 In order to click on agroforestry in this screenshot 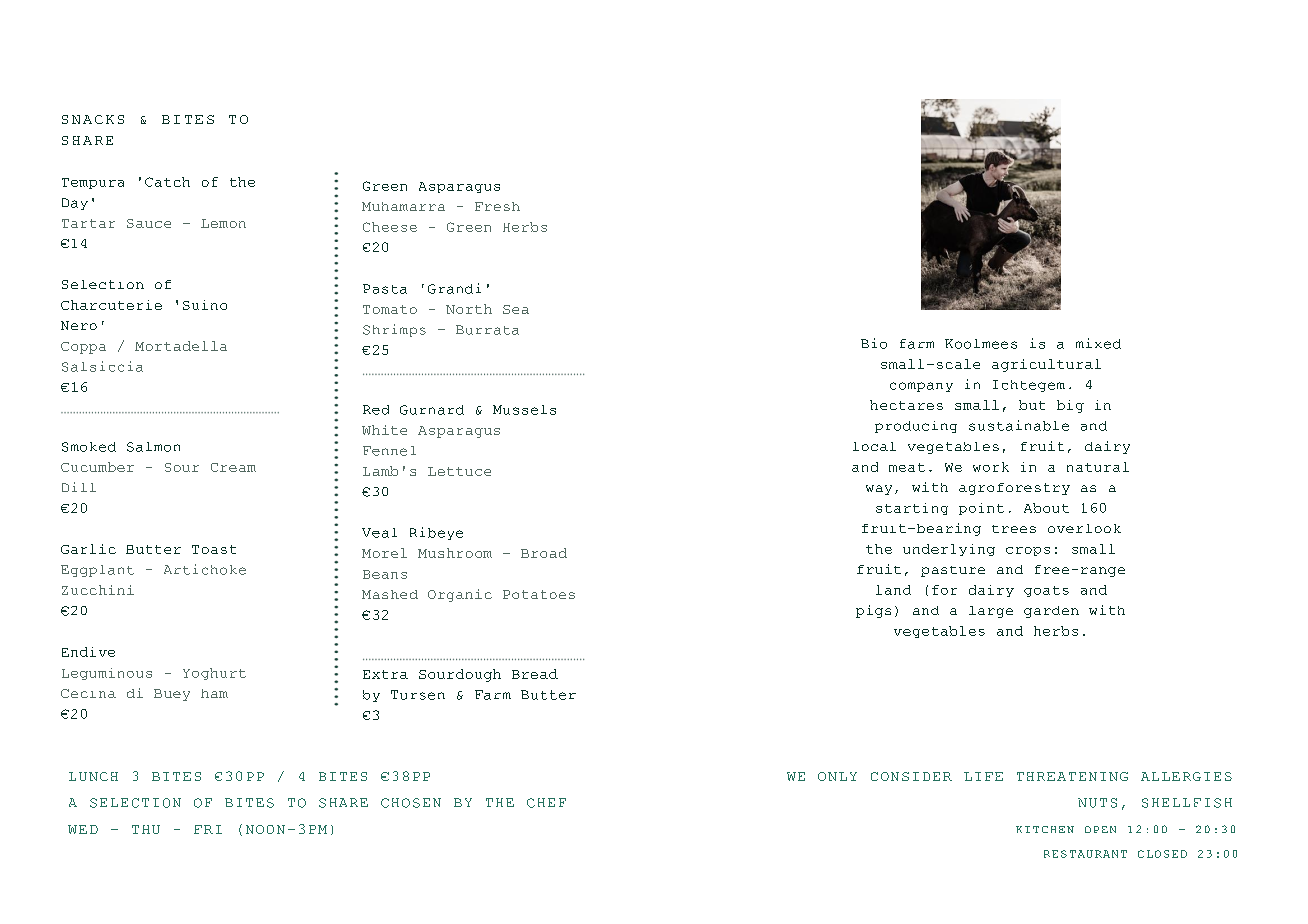, I will do `click(1014, 489)`.
